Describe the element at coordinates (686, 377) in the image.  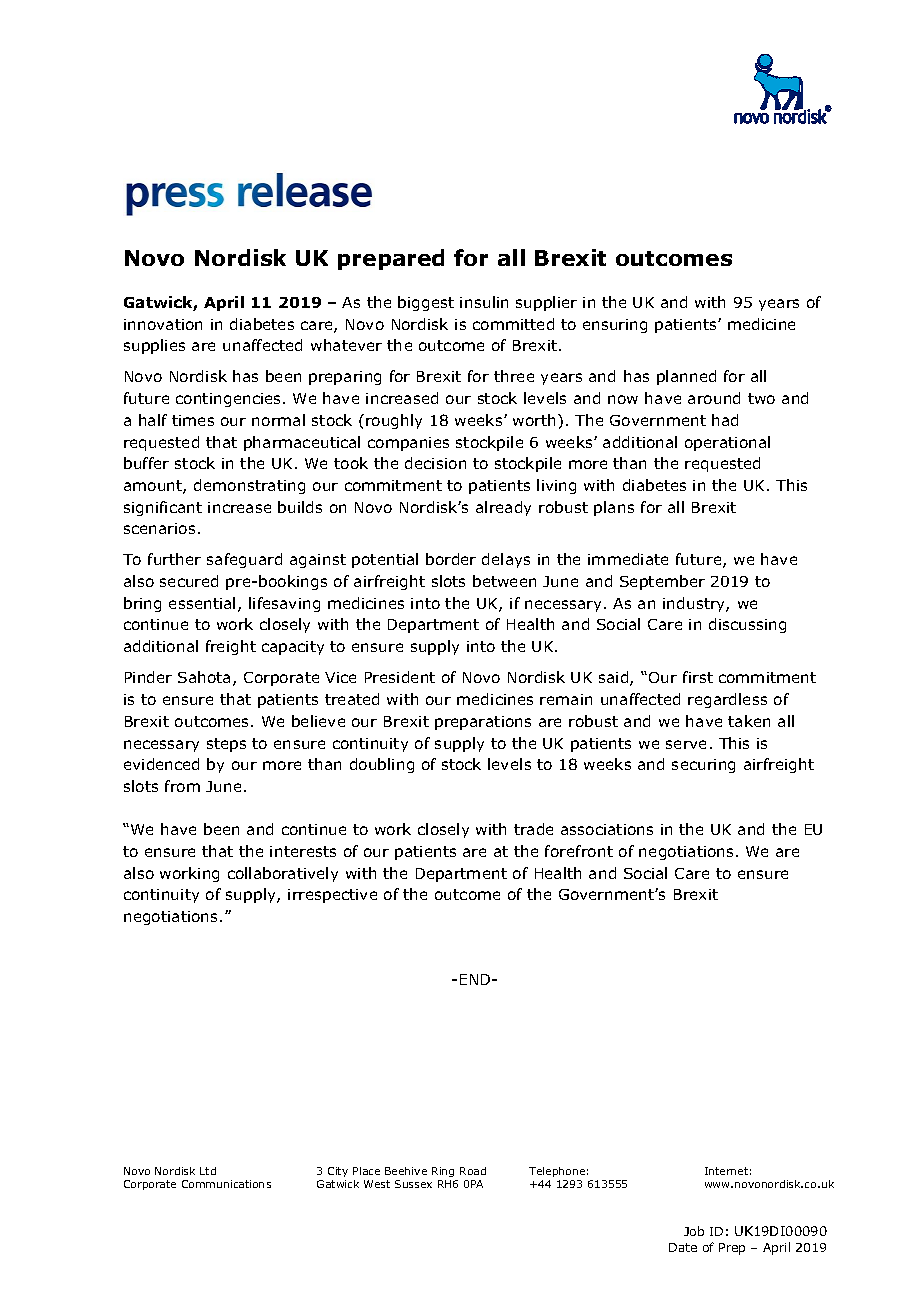
I see `planned` at that location.
